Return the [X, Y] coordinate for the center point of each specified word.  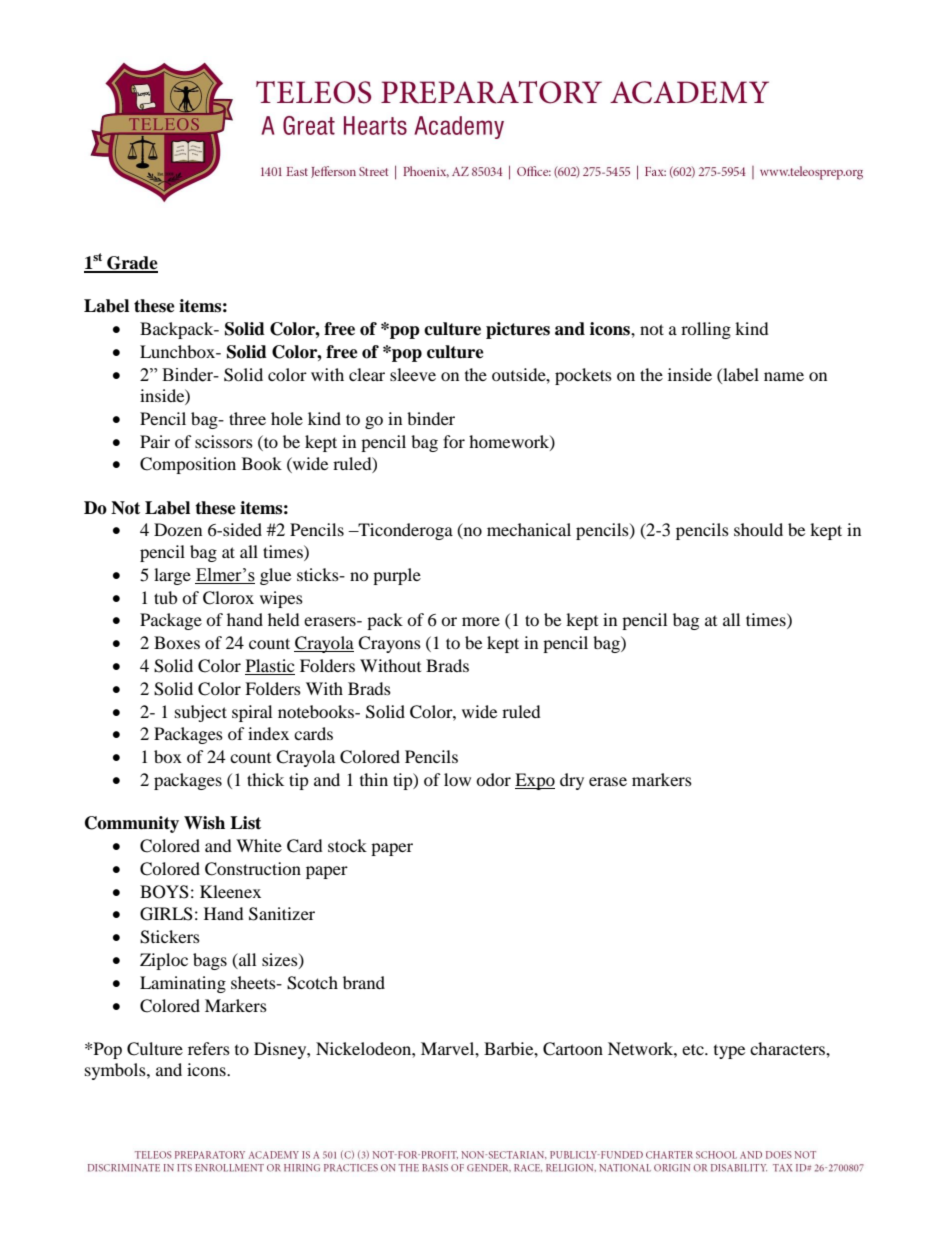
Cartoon [573, 1049]
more [481, 621]
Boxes [177, 642]
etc [694, 1049]
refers [209, 1048]
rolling [706, 330]
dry [572, 781]
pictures [518, 330]
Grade [131, 264]
